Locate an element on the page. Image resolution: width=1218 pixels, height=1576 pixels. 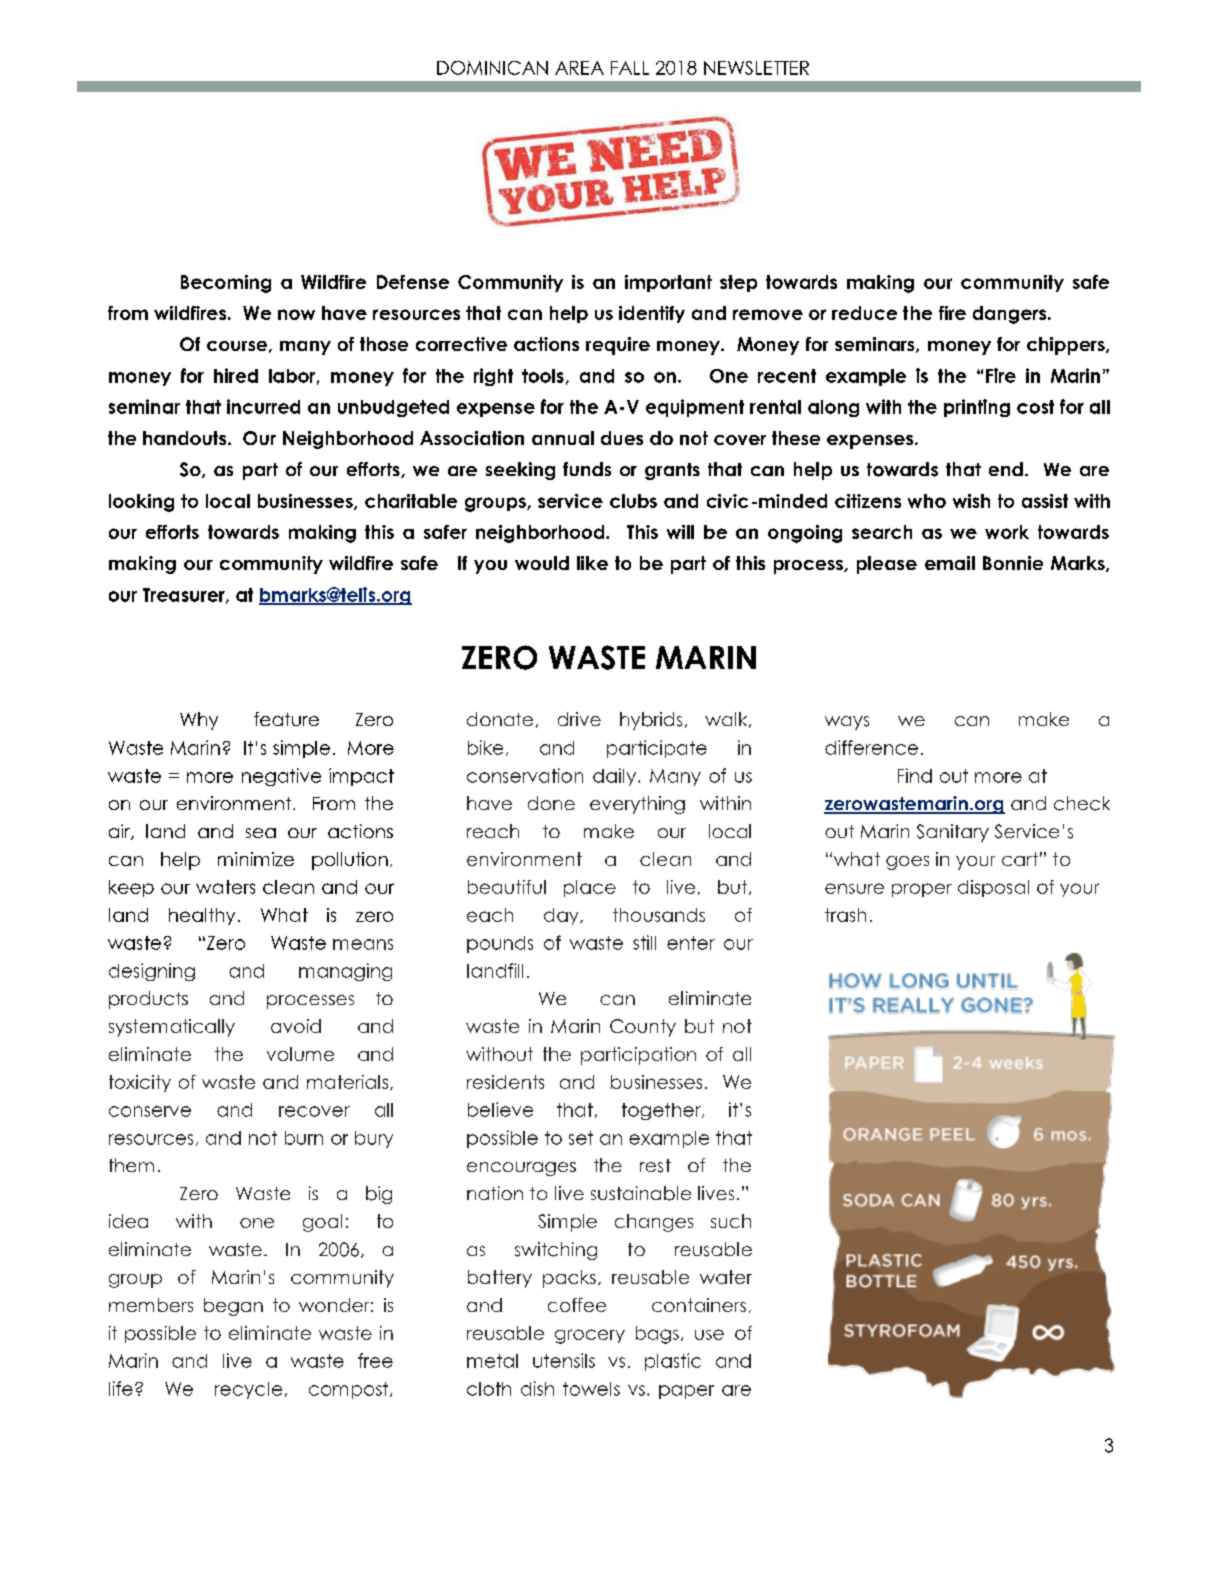
wish is located at coordinates (971, 501).
